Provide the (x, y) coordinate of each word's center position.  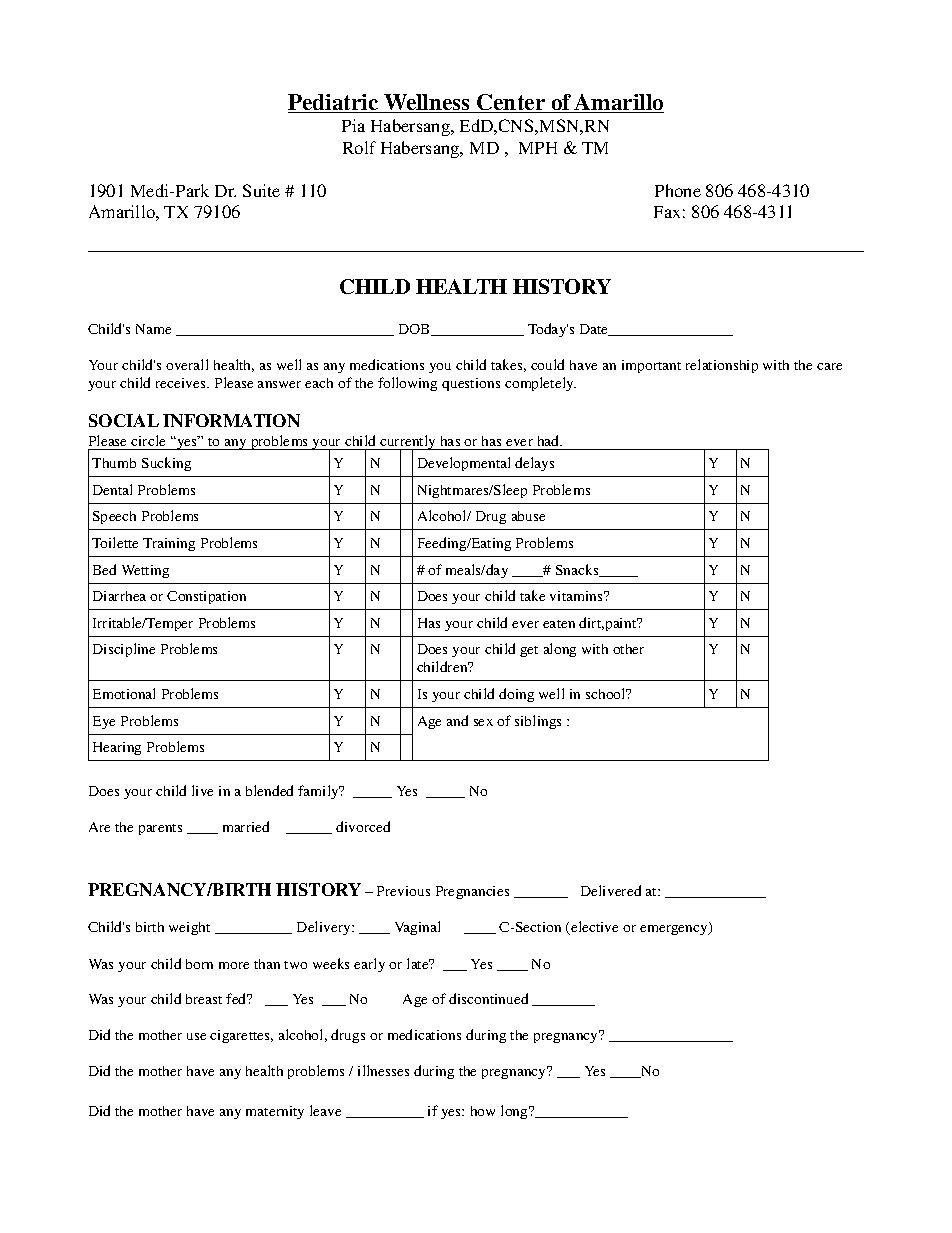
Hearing (117, 748)
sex (483, 722)
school (607, 693)
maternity (275, 1112)
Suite (261, 190)
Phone (678, 190)
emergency (675, 930)
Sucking (166, 464)
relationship (722, 366)
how (483, 1111)
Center (512, 103)
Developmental (464, 464)
